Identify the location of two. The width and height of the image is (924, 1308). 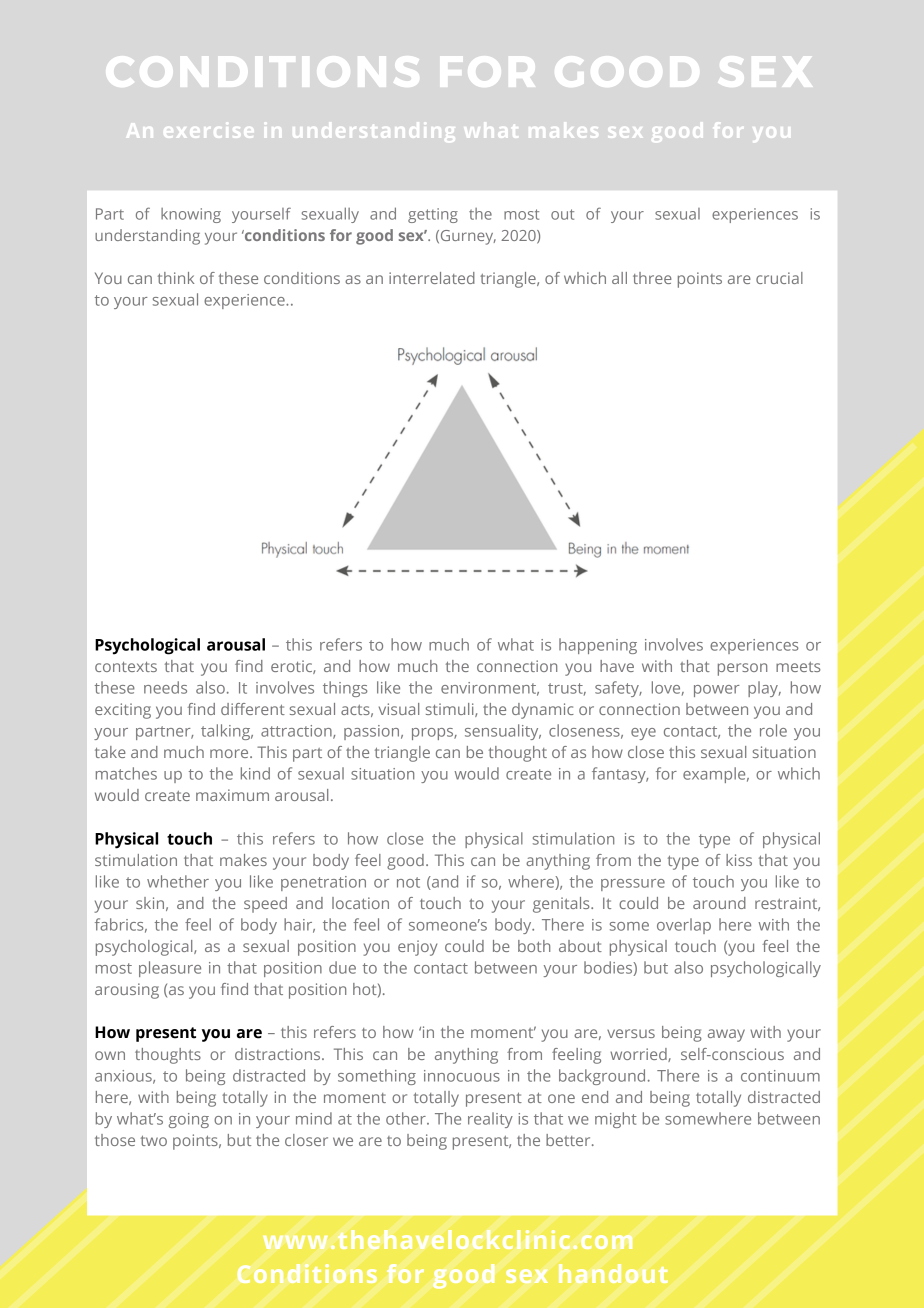
(154, 1140).
